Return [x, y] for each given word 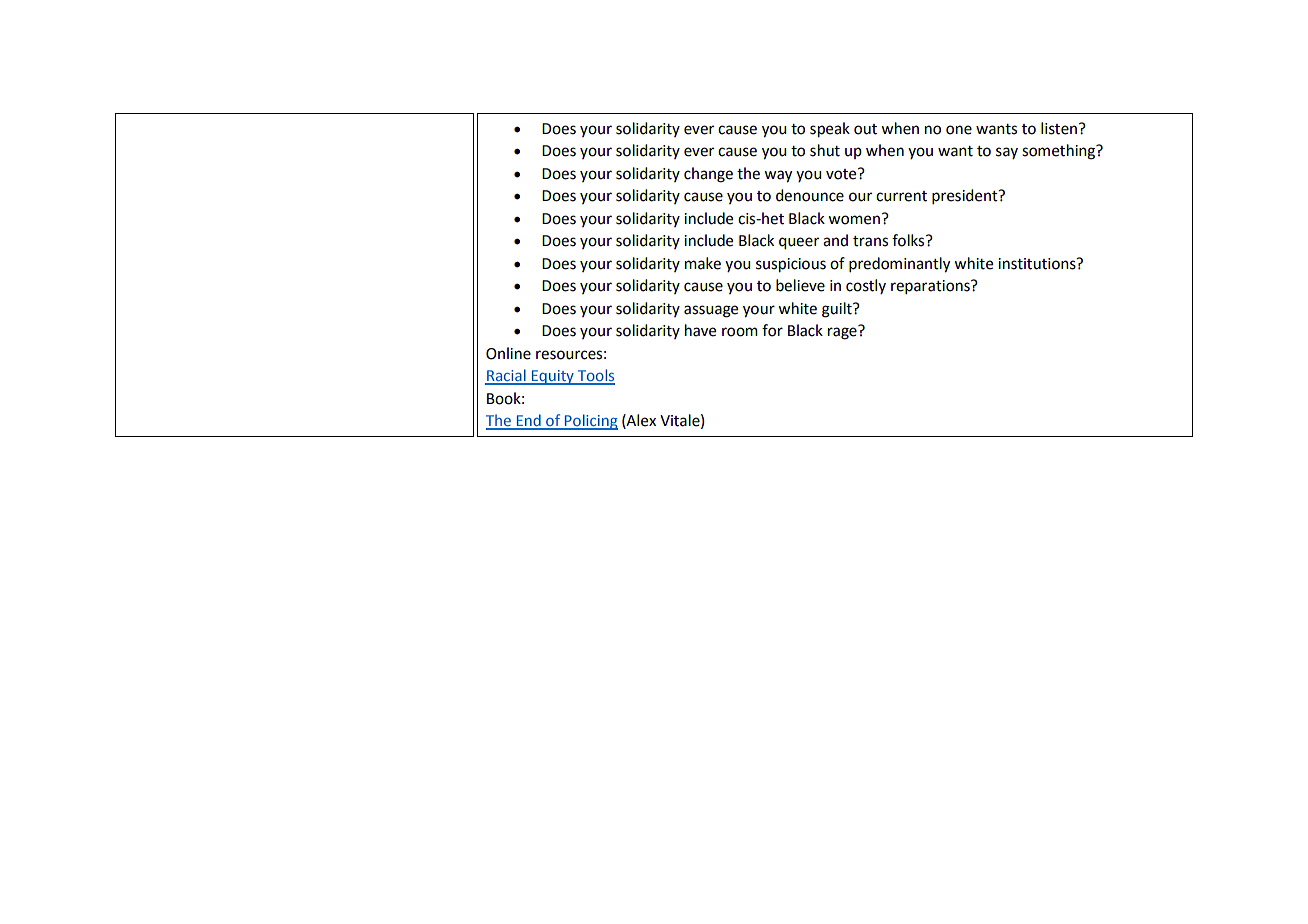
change [708, 175]
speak [830, 130]
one [959, 130]
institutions [1038, 264]
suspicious [791, 265]
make [703, 263]
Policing [590, 422]
